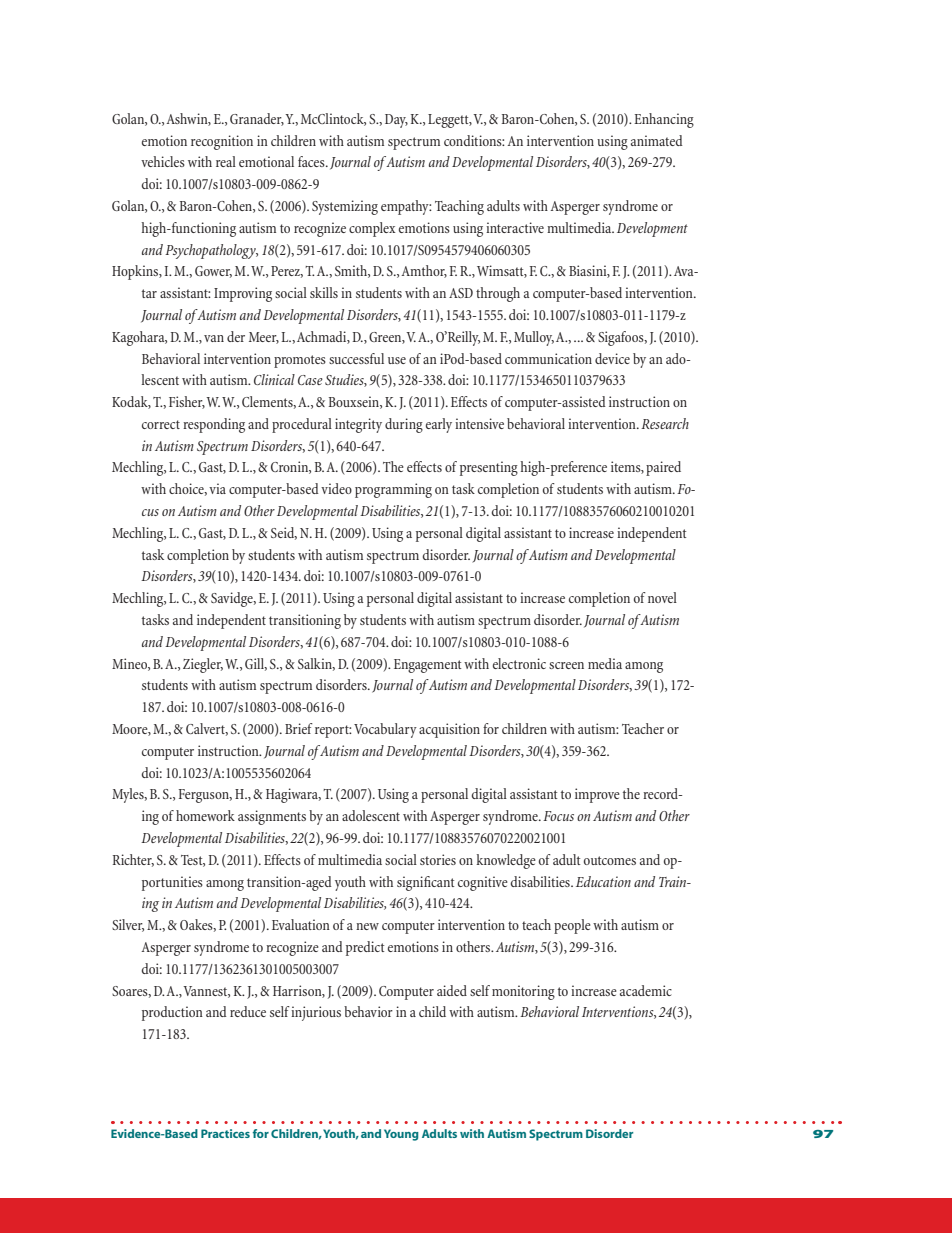 This document has width=952, height=1233. Describe the element at coordinates (566, 665) in the document. I see `screen` at that location.
